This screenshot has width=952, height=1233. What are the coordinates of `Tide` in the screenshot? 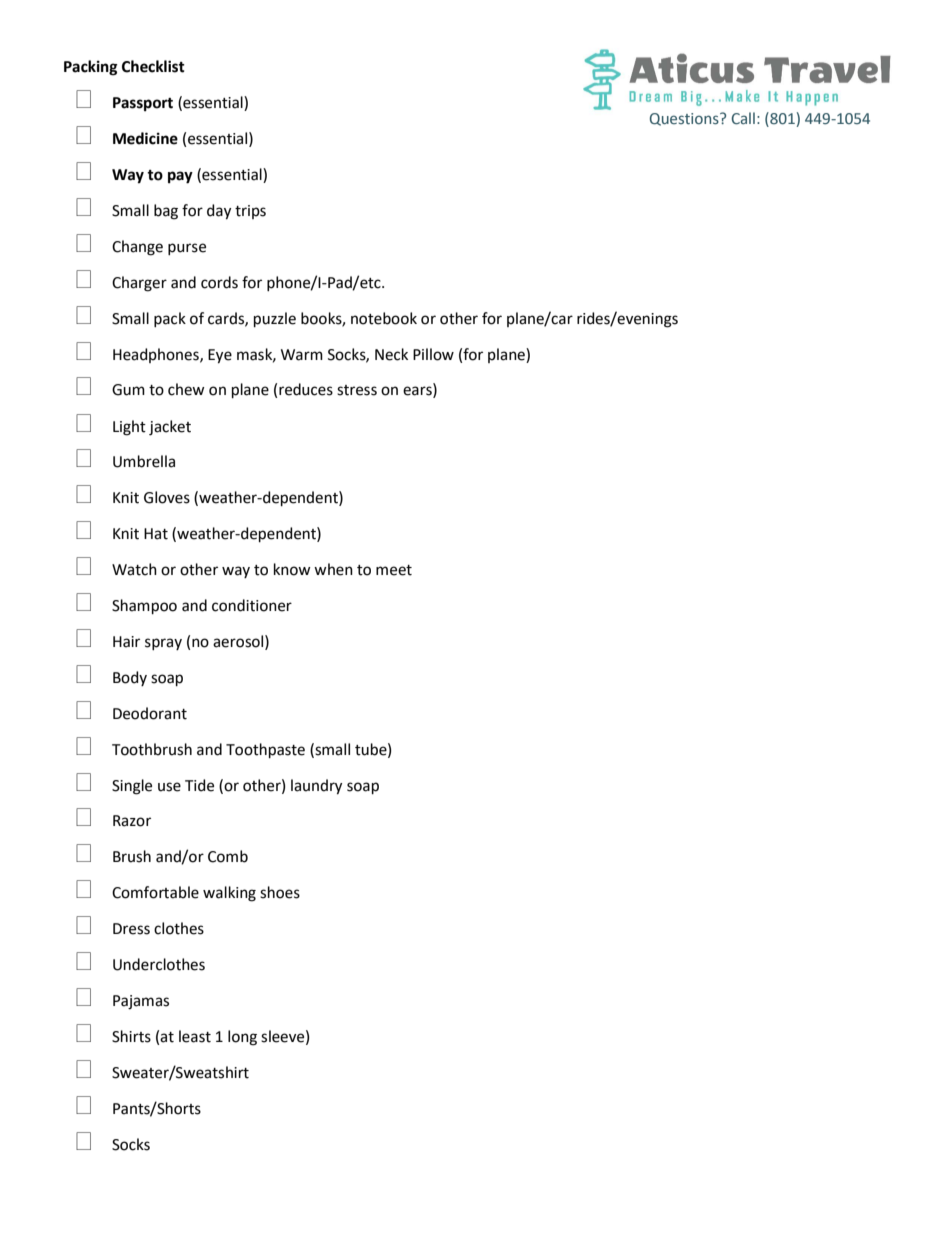 It's located at (199, 785).
